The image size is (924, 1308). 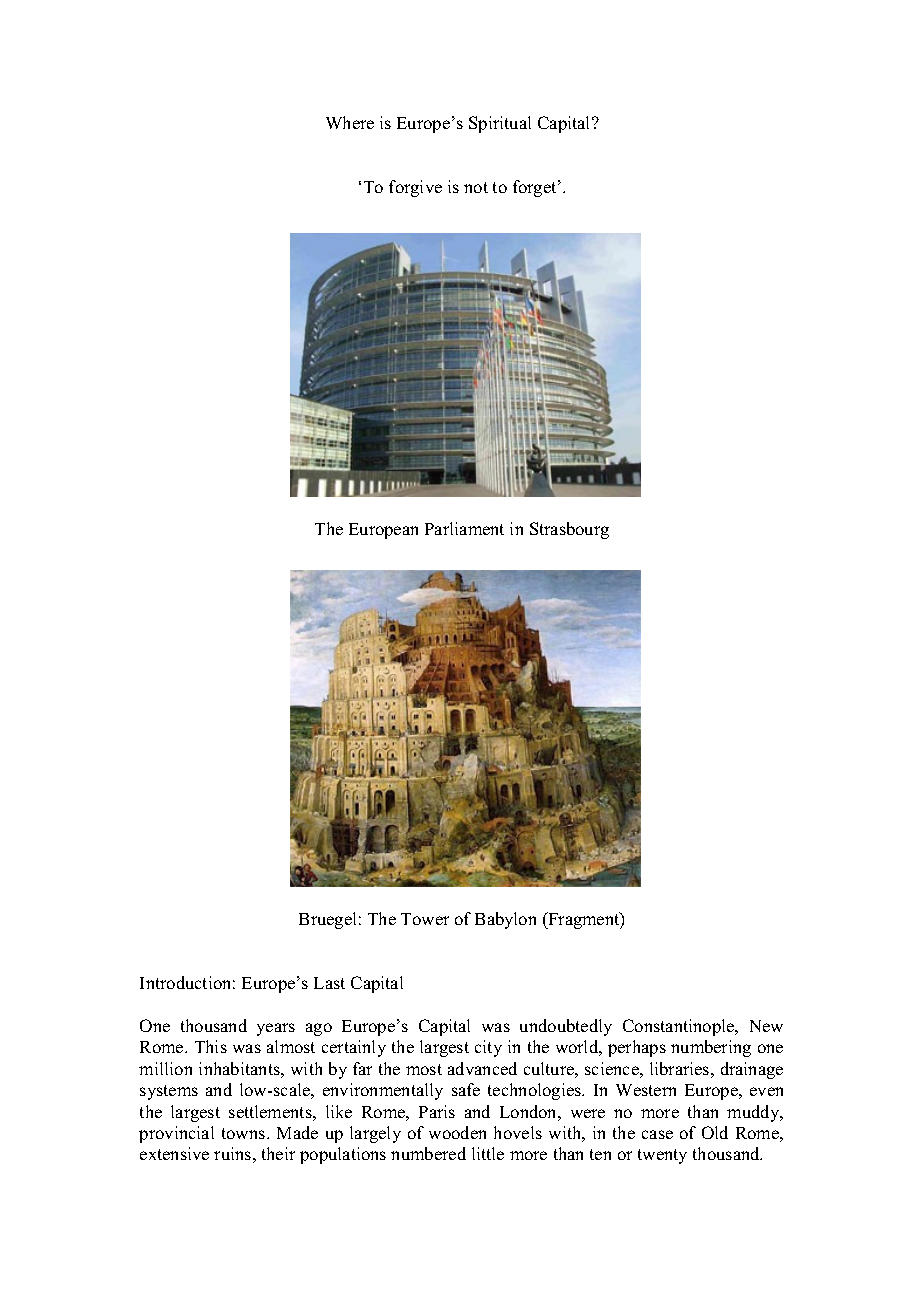 I want to click on forgive, so click(x=415, y=188).
